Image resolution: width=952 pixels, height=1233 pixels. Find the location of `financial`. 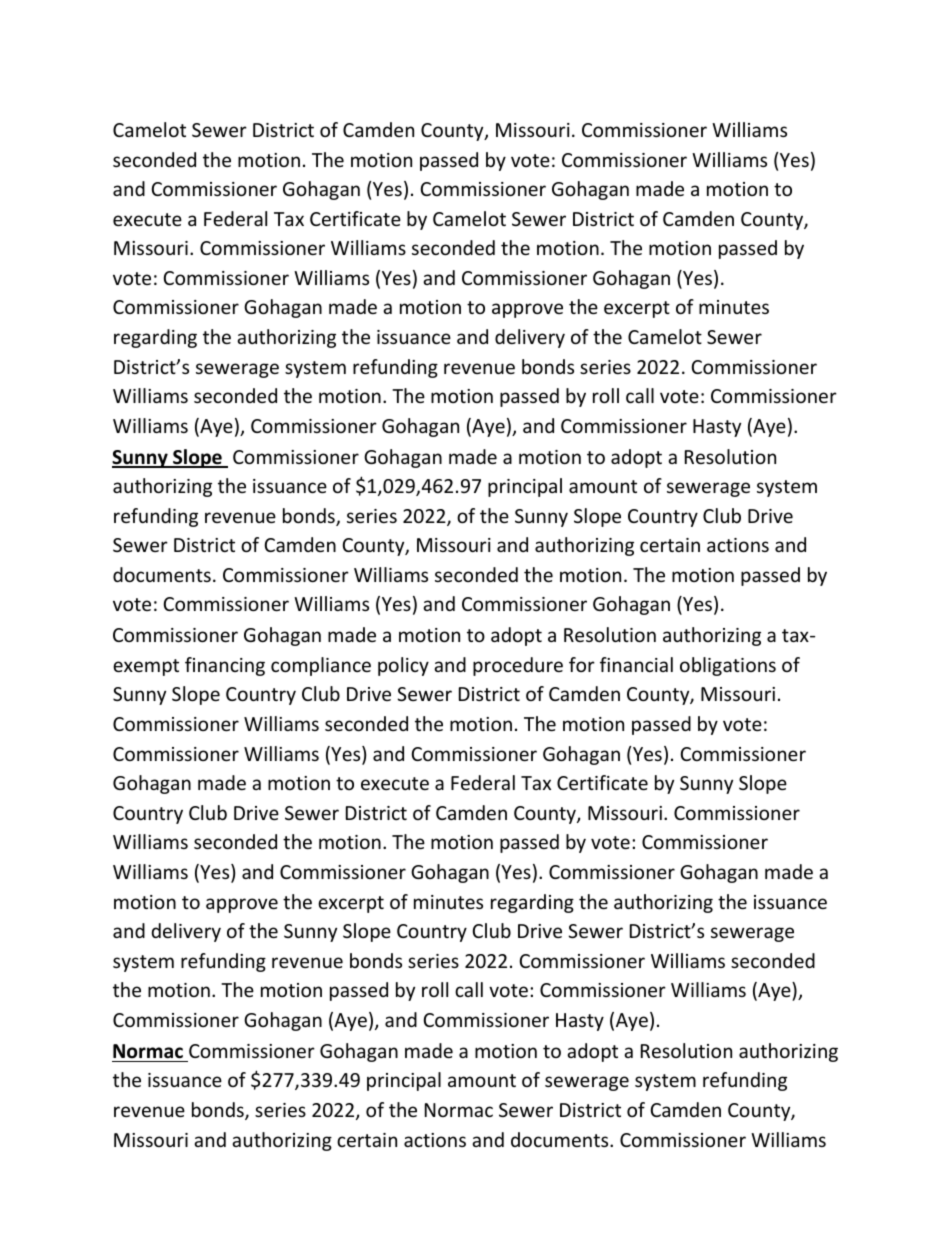

financial is located at coordinates (636, 664).
